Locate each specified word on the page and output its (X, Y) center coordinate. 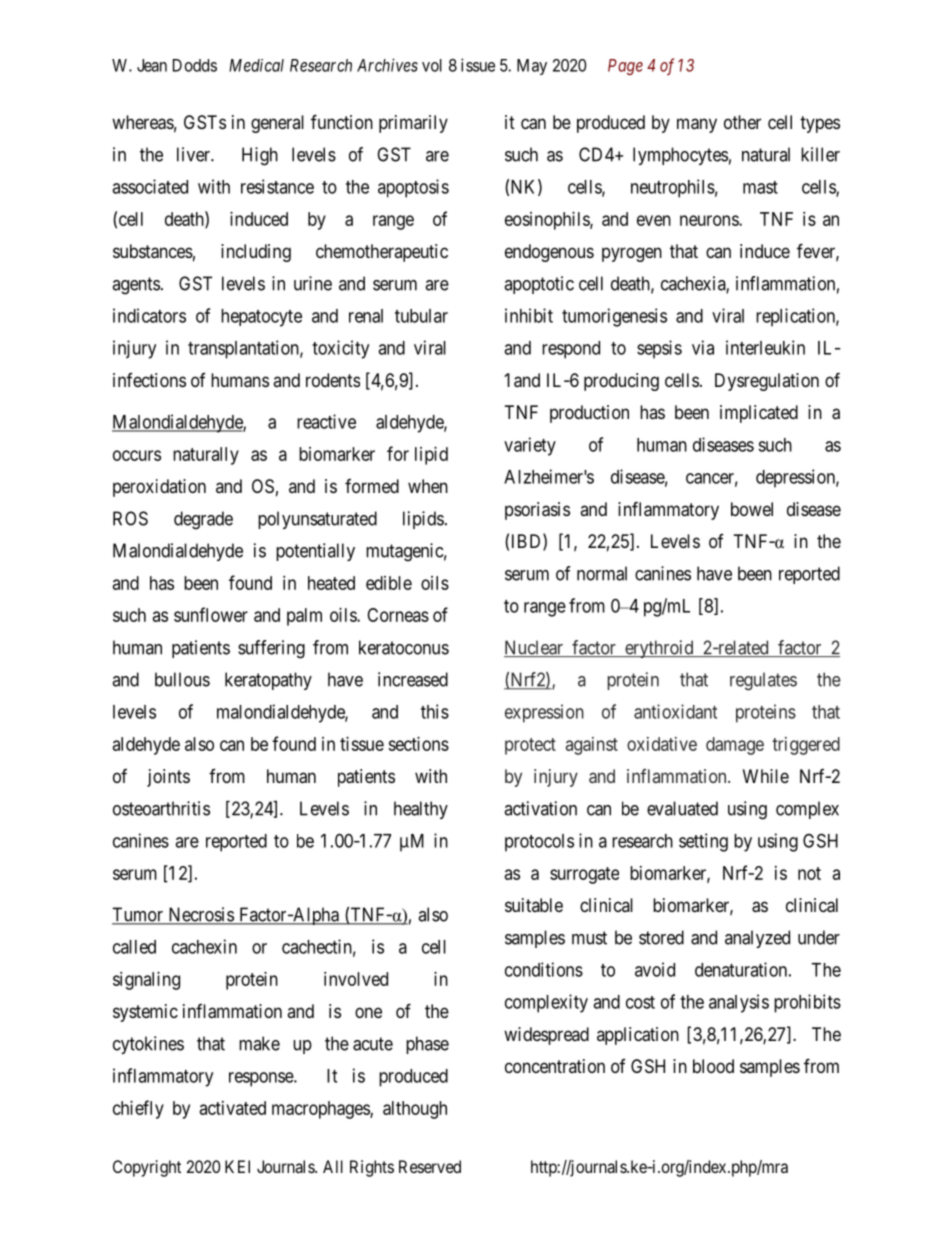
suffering (271, 649)
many (697, 125)
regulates (763, 681)
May (532, 67)
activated (233, 1108)
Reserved (430, 1166)
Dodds (195, 65)
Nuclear (534, 648)
